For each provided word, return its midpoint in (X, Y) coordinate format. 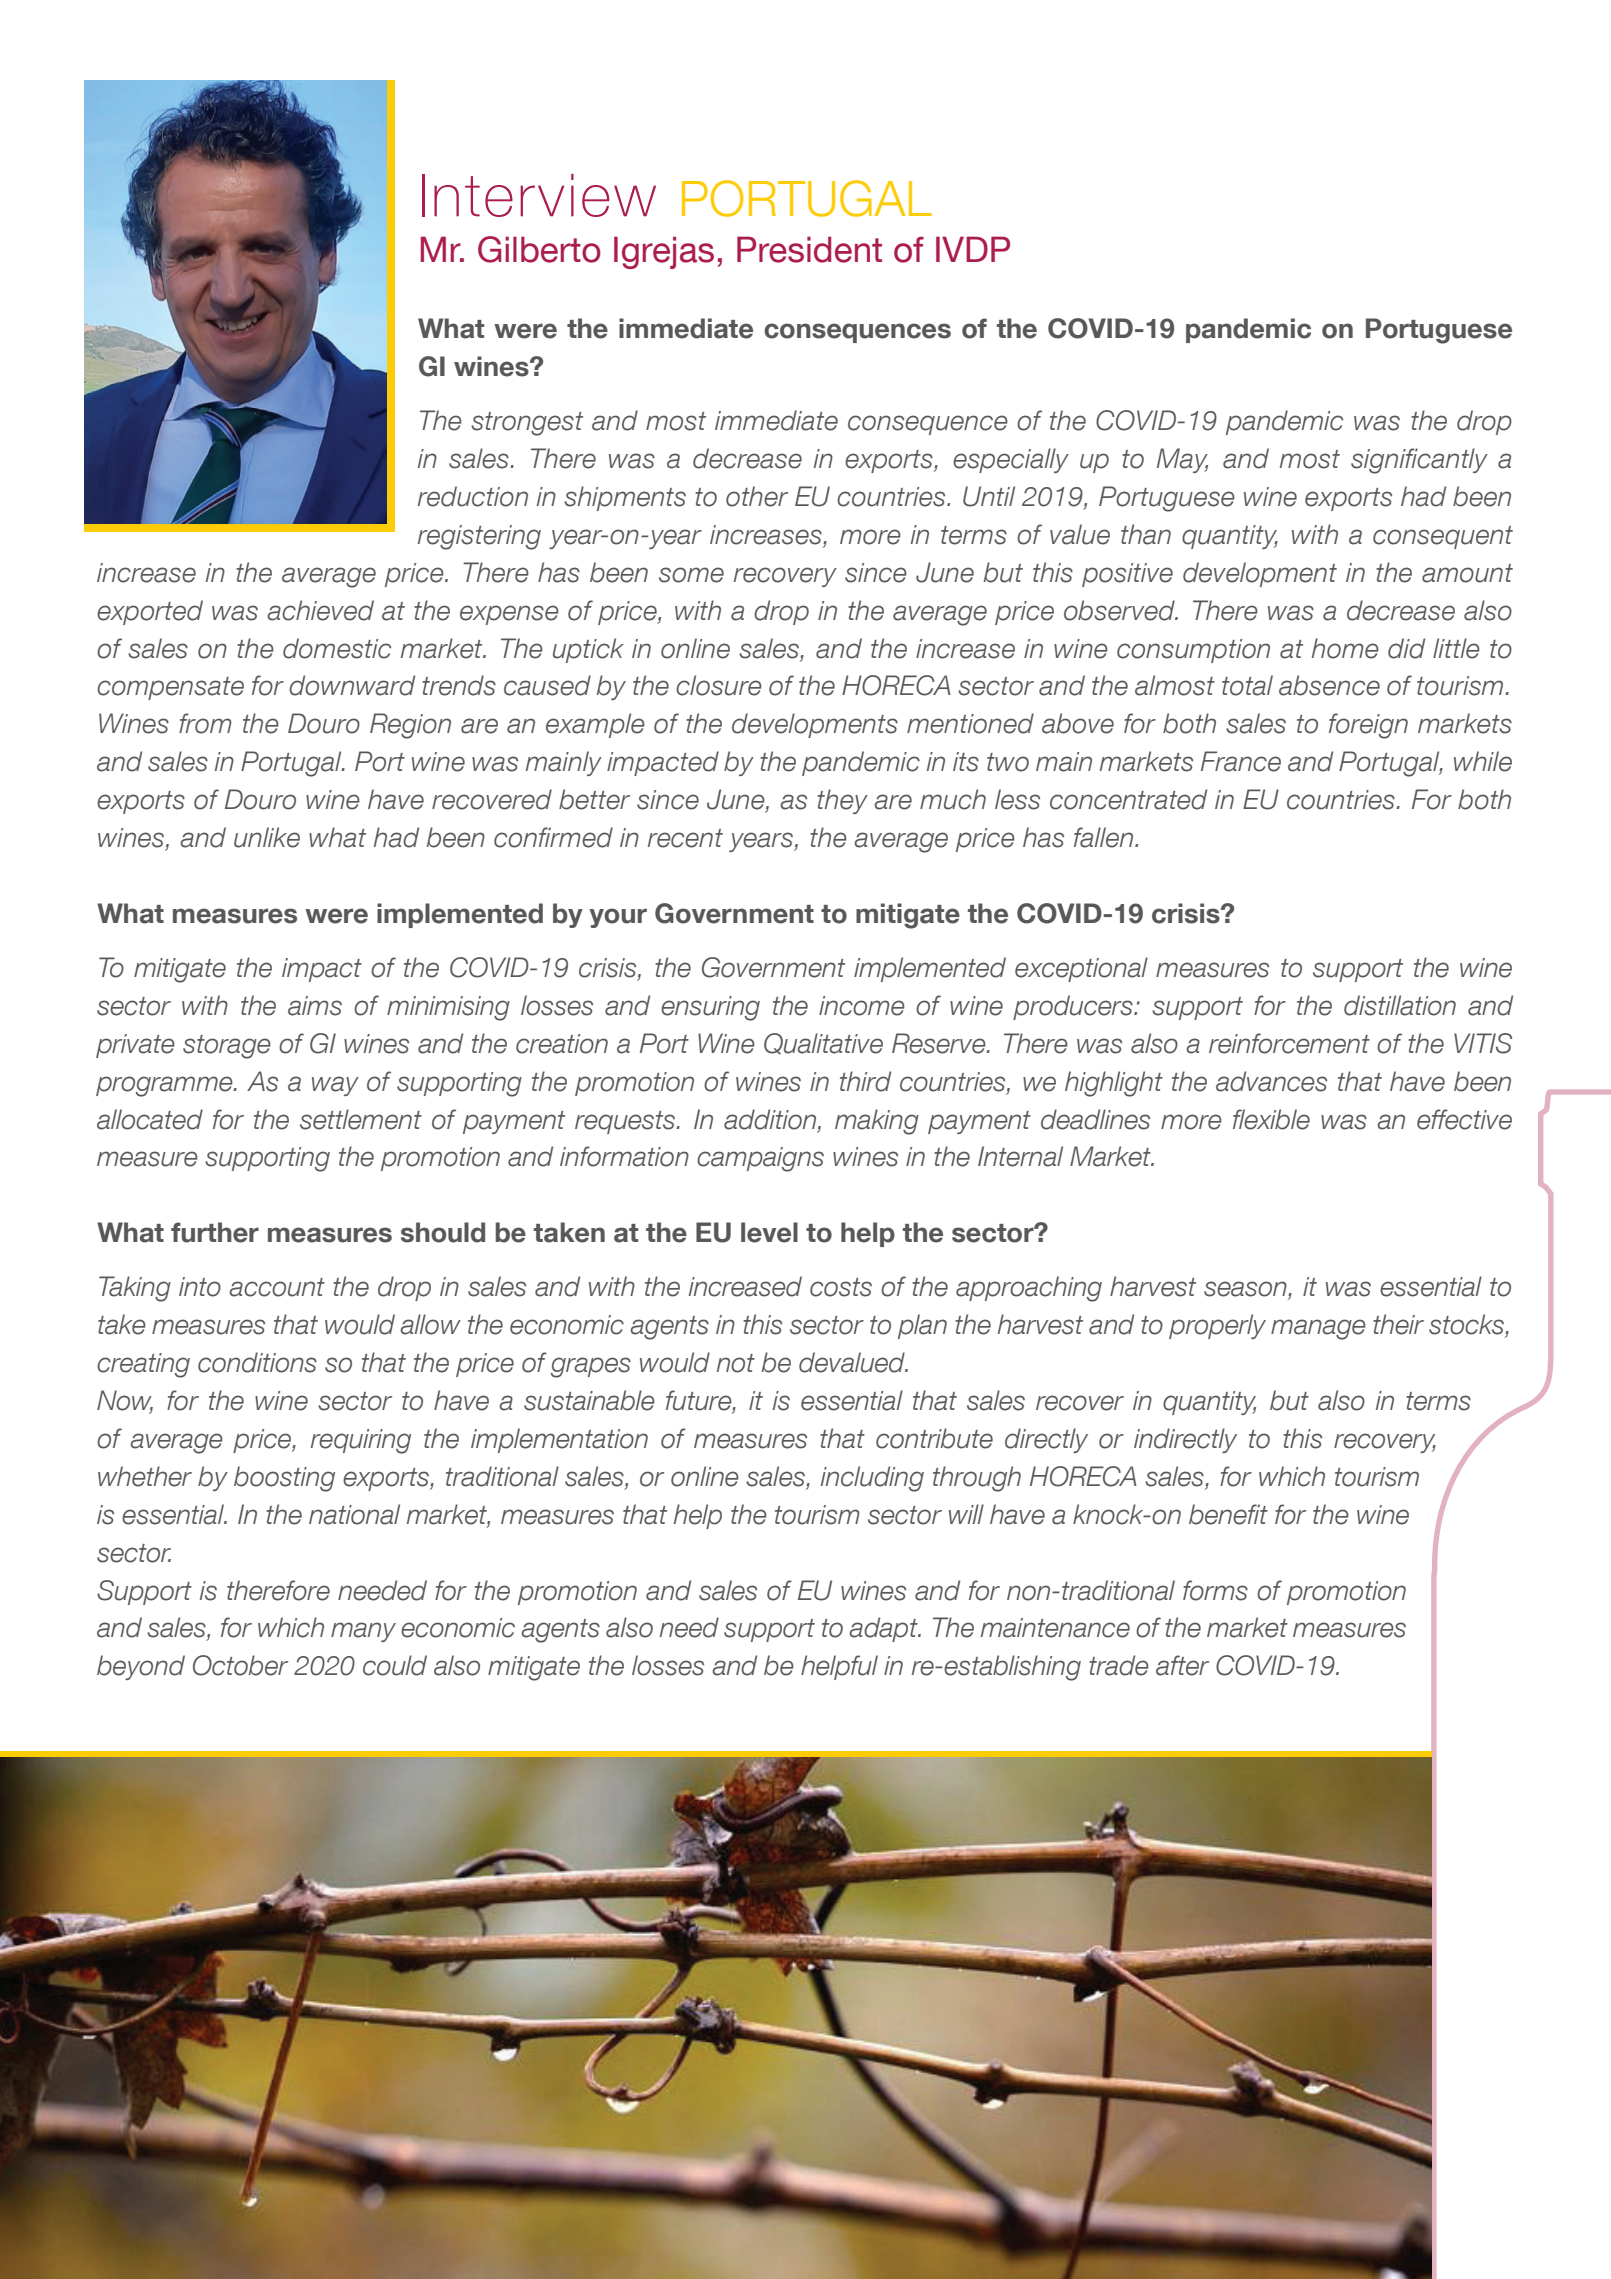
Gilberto (539, 249)
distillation (1400, 1005)
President (809, 249)
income (862, 1006)
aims (315, 1006)
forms (1215, 1590)
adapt (884, 1629)
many (363, 1632)
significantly (1419, 461)
